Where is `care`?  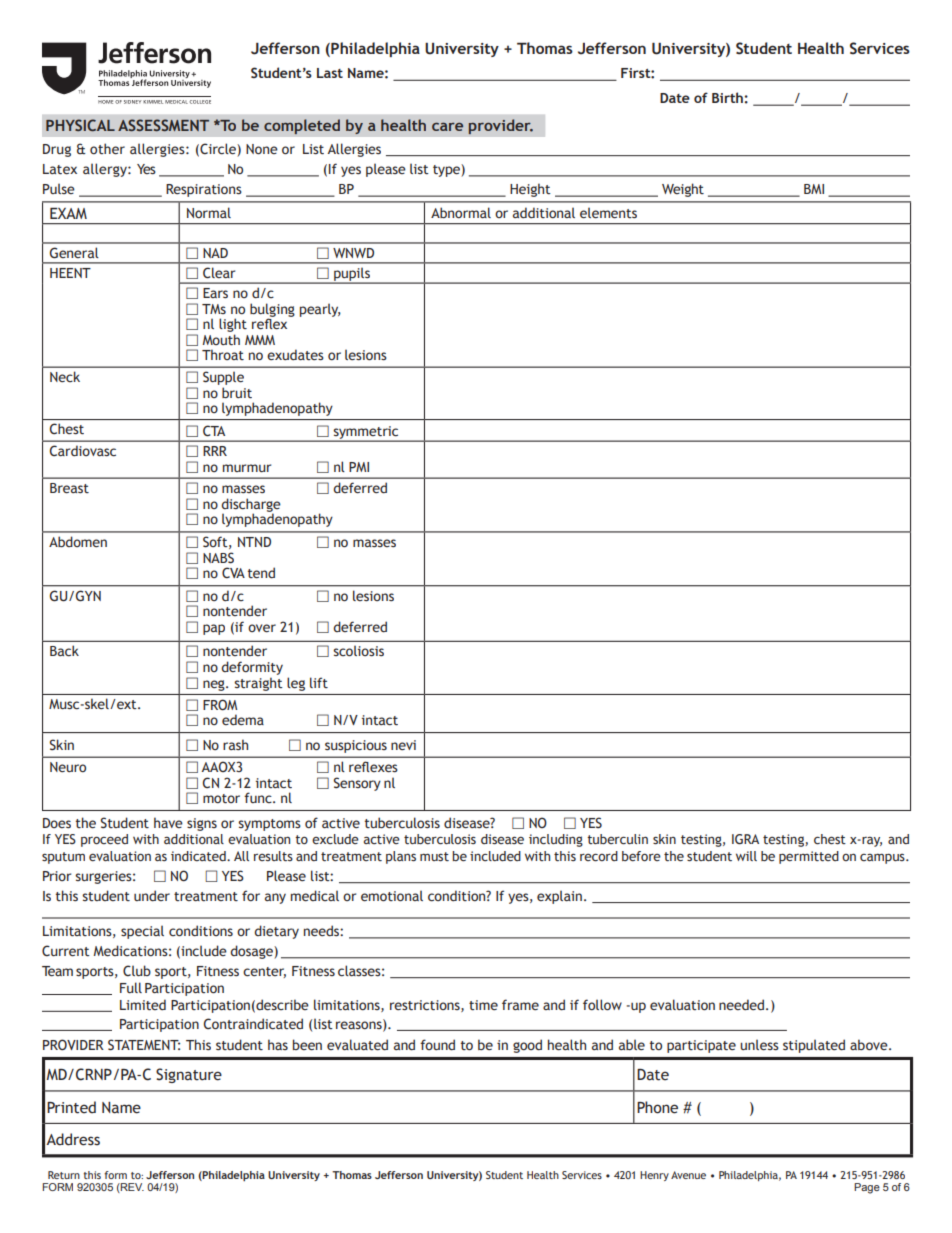
care is located at coordinates (447, 126).
